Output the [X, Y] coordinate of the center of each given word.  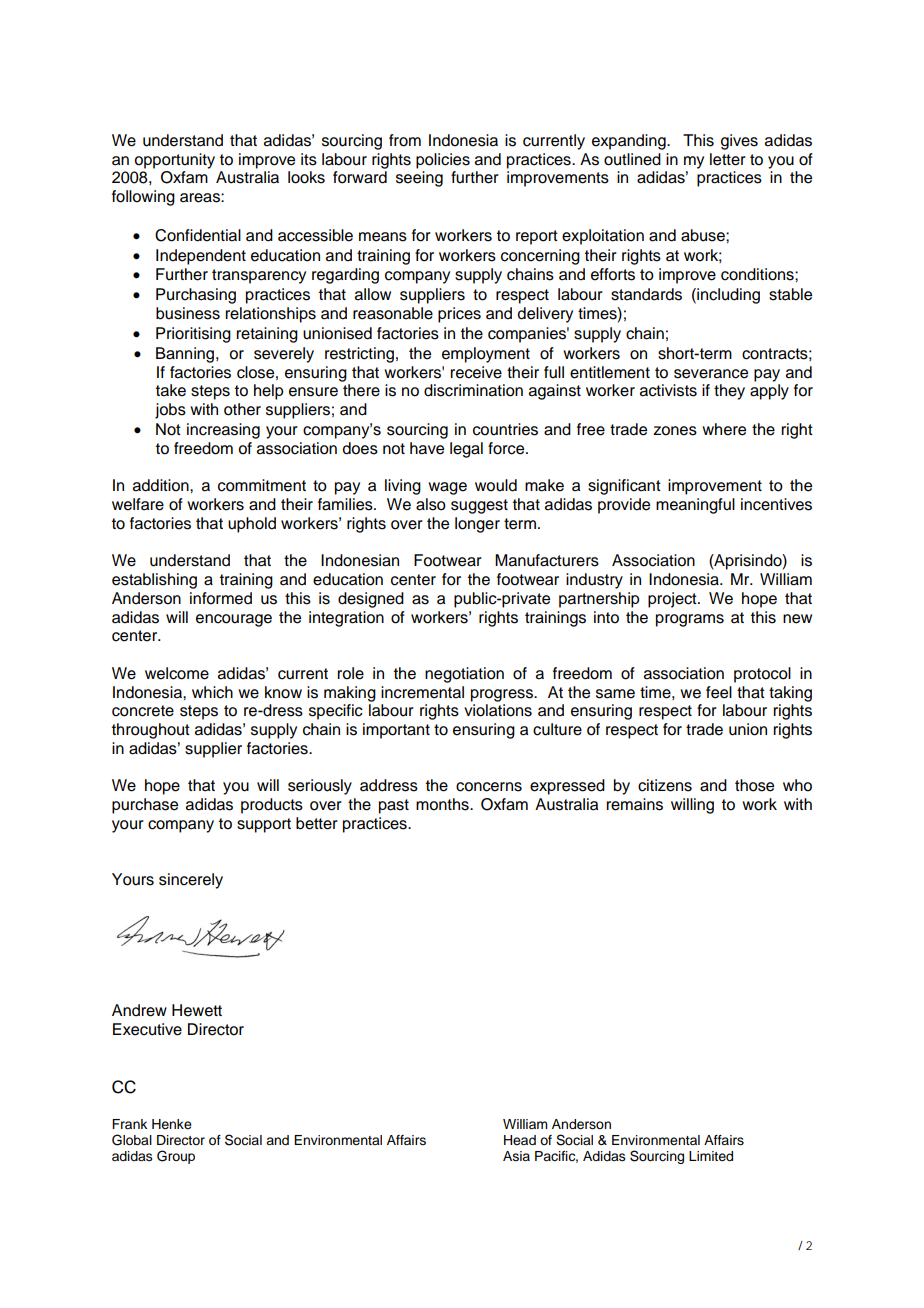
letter [728, 159]
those [754, 785]
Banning [186, 355]
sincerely [191, 881]
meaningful [695, 506]
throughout [151, 731]
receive [476, 372]
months [443, 804]
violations [498, 710]
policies [443, 161]
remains [634, 804]
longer [477, 525]
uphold [252, 525]
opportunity [174, 161]
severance [711, 374]
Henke [172, 1124]
